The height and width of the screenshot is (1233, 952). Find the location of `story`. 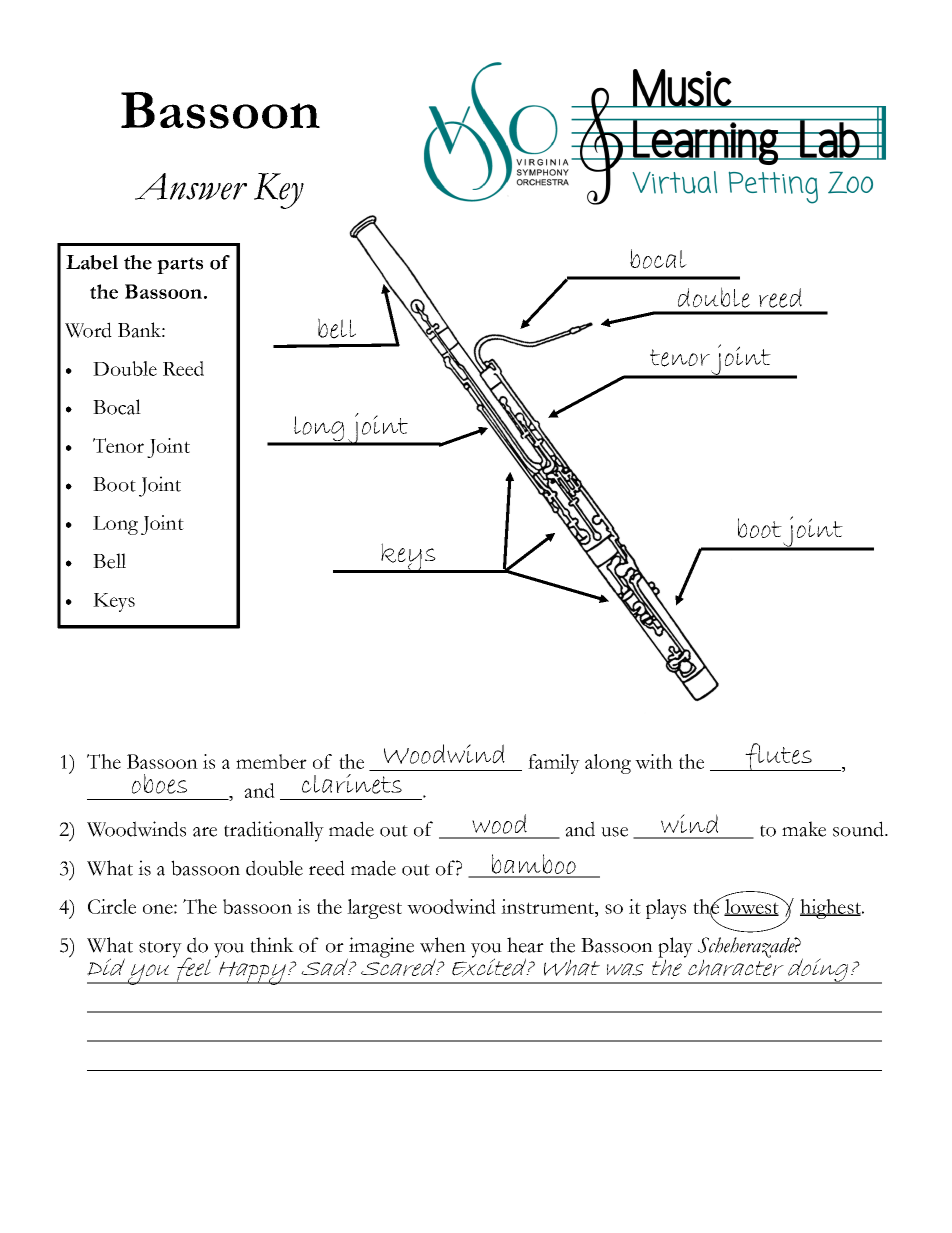

story is located at coordinates (160, 949).
